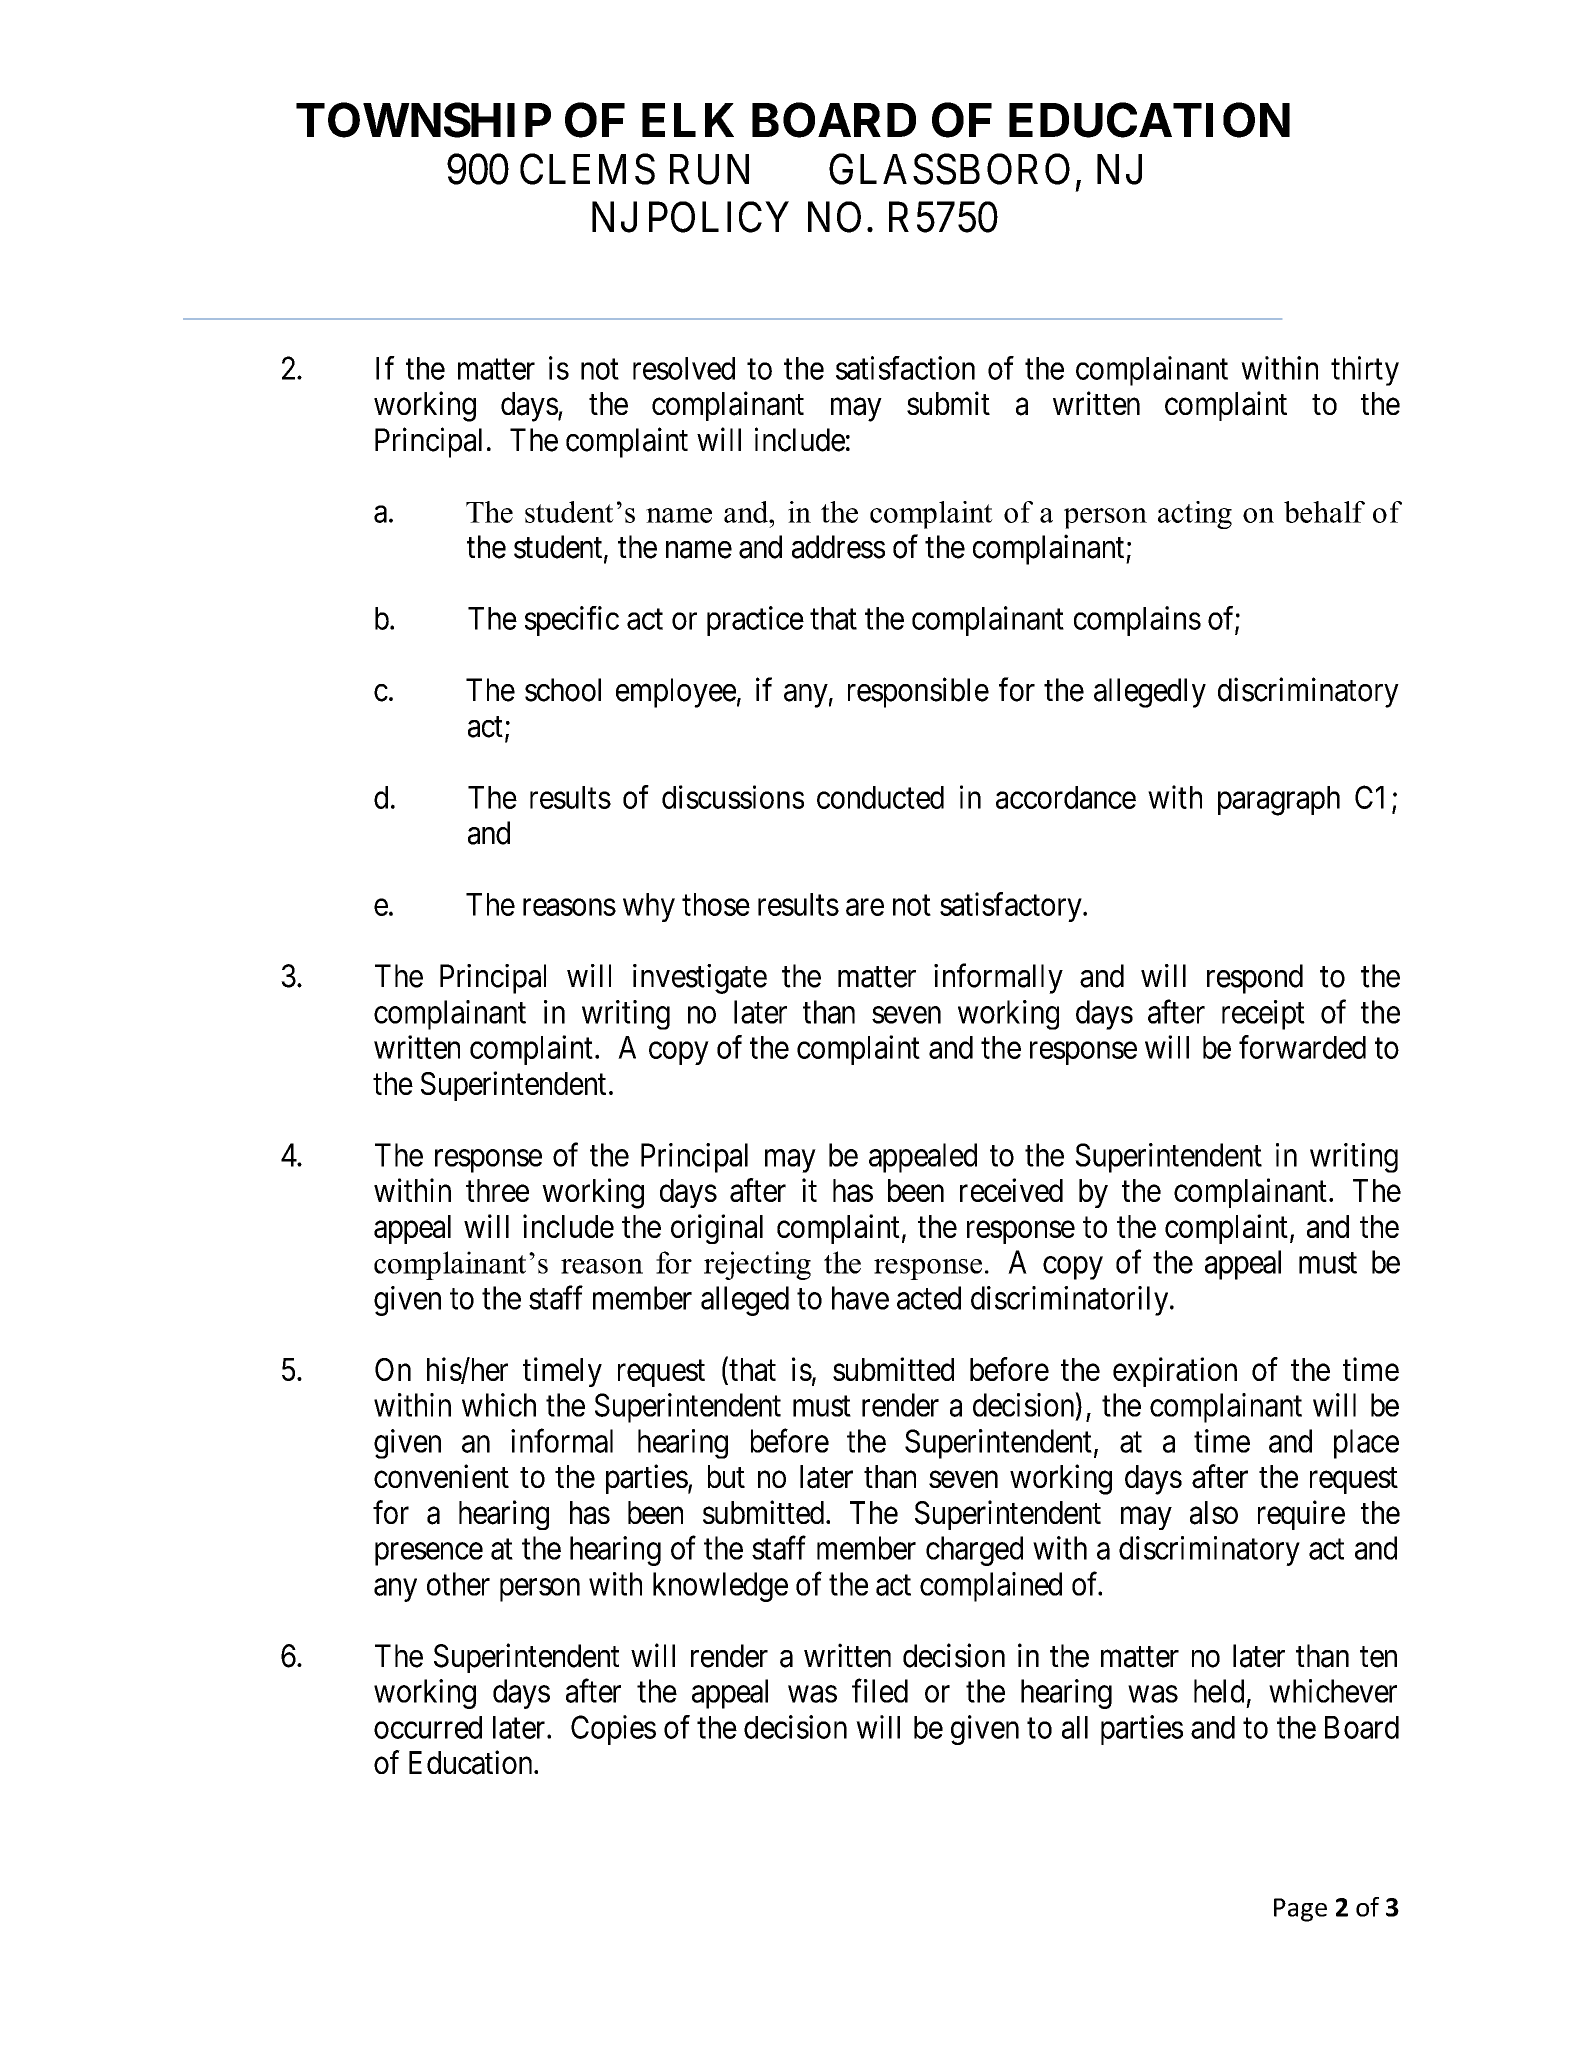 The image size is (1586, 2052). I want to click on filed, so click(880, 1691).
